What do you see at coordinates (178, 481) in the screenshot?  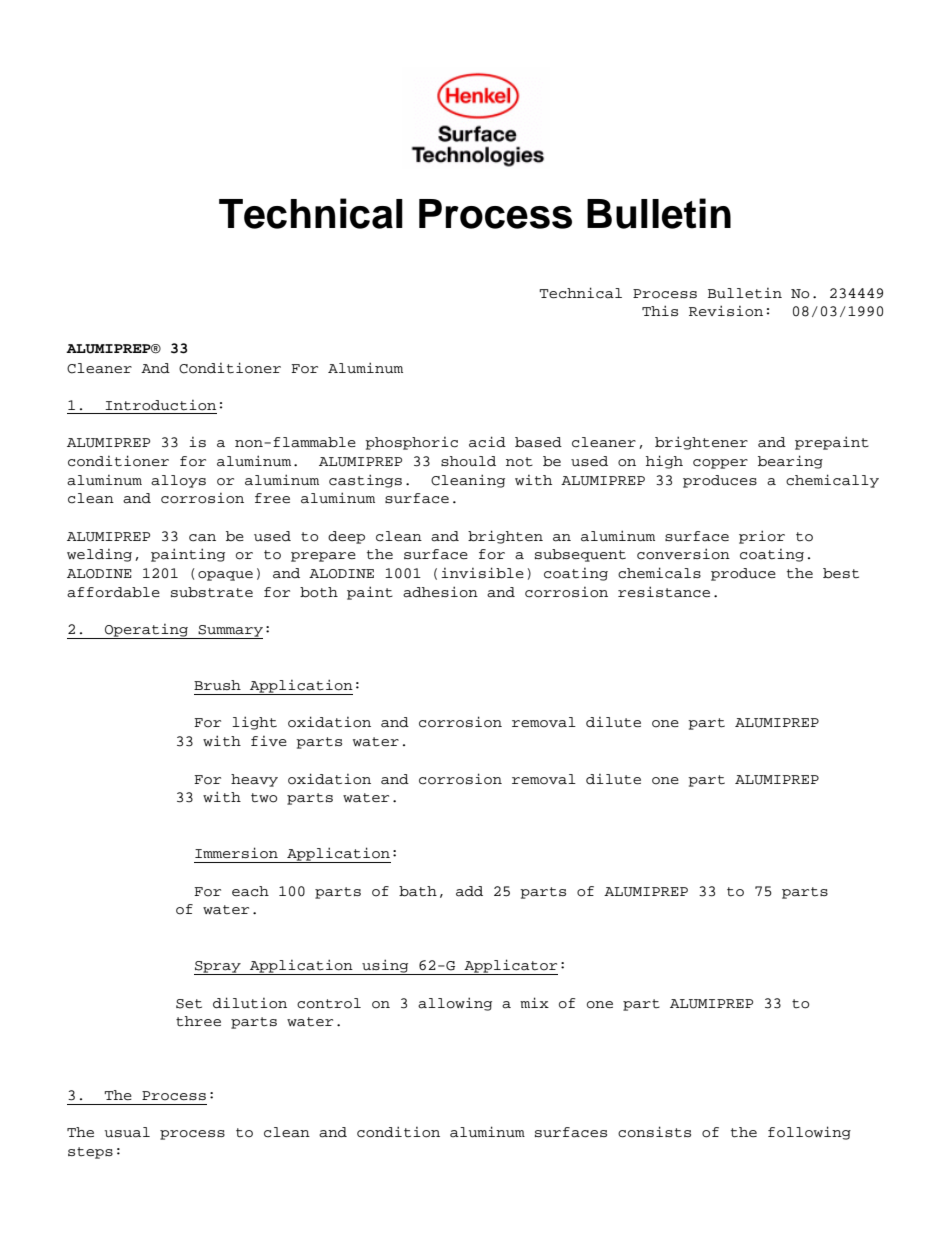 I see `alloys` at bounding box center [178, 481].
